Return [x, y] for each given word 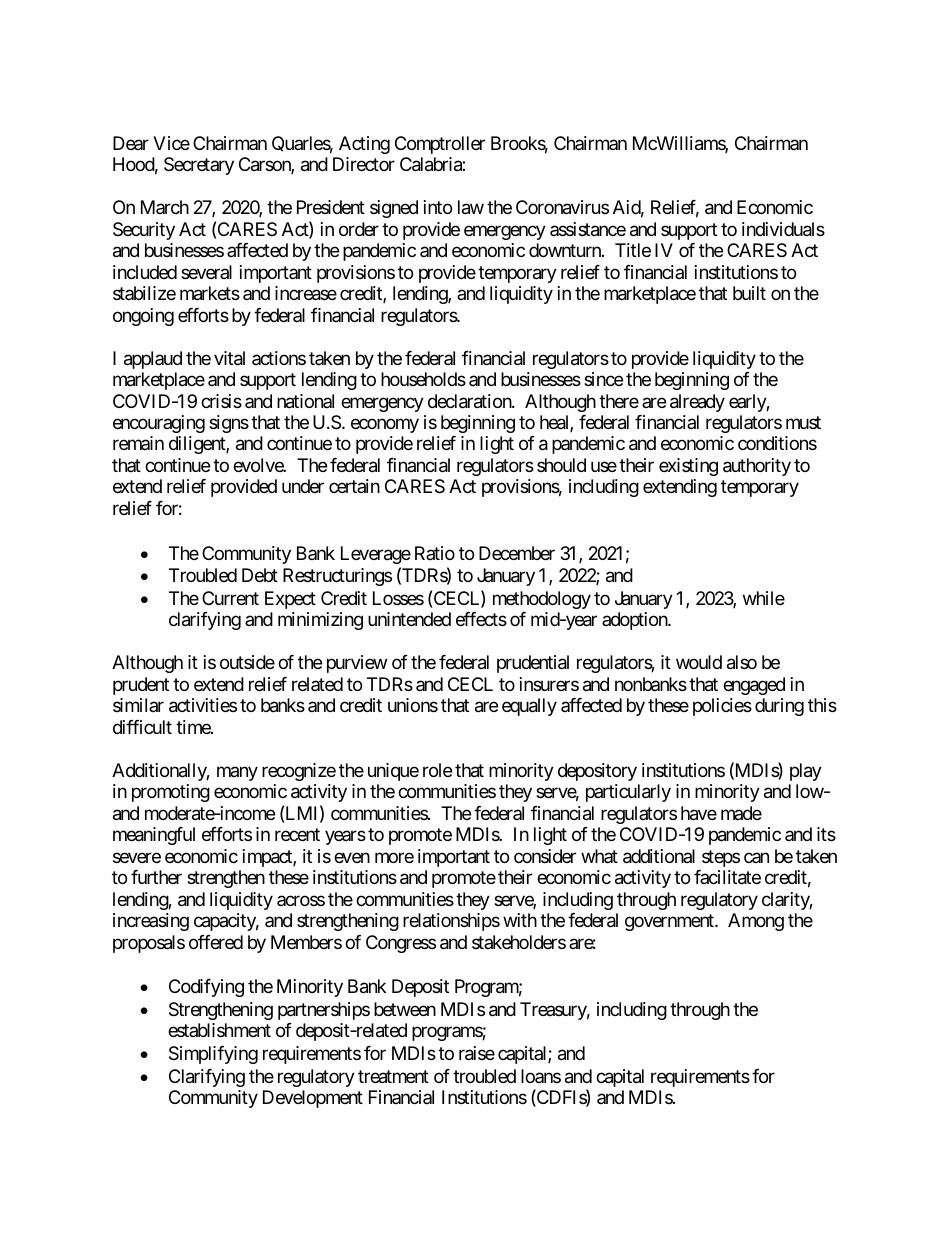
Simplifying [213, 1055]
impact [268, 858]
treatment [393, 1077]
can [756, 857]
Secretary [199, 166]
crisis [221, 401]
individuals [783, 229]
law [471, 207]
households [423, 379]
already [697, 403]
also [742, 662]
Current [230, 598]
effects [481, 619]
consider [545, 856]
